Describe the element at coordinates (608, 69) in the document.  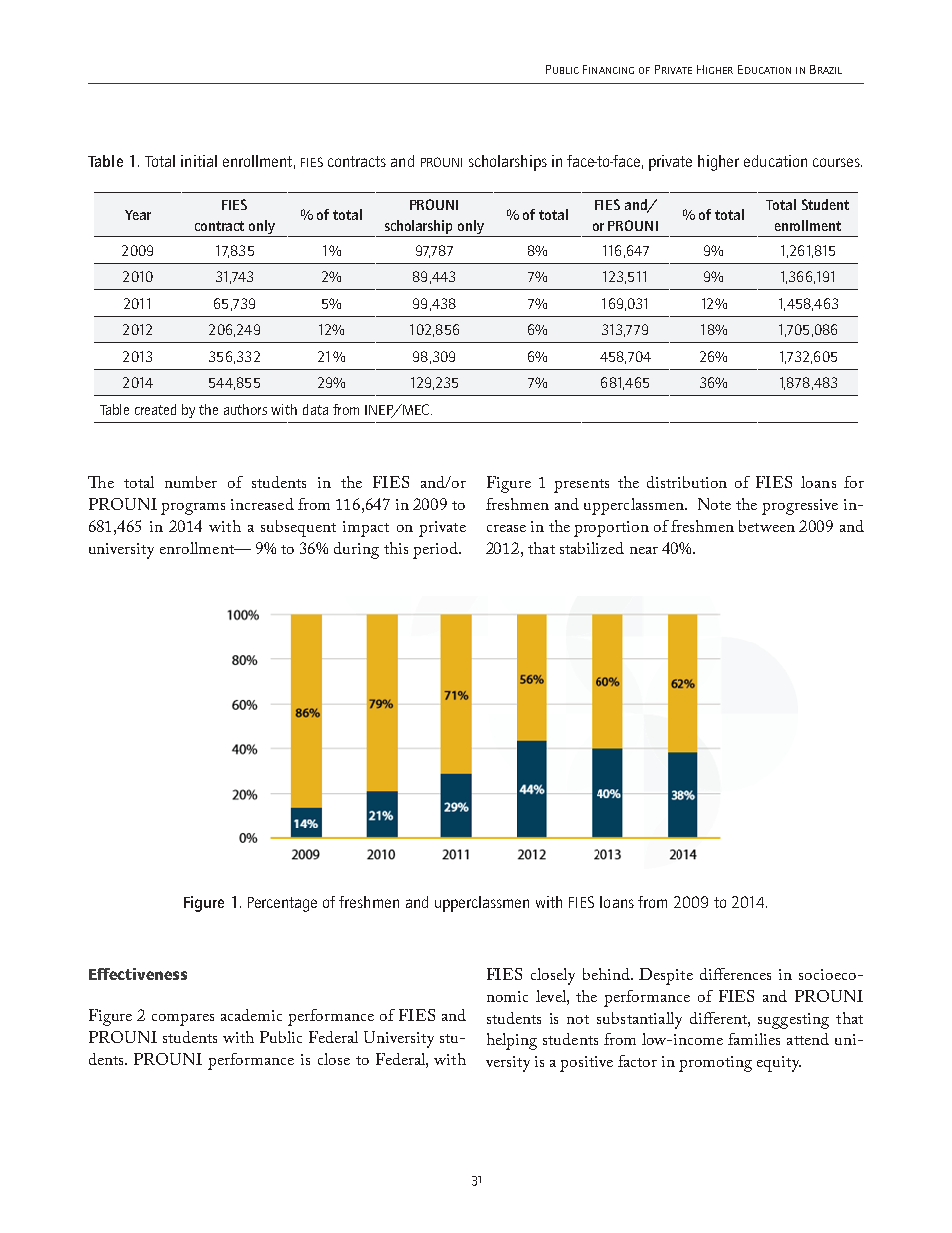
I see `Financing` at that location.
